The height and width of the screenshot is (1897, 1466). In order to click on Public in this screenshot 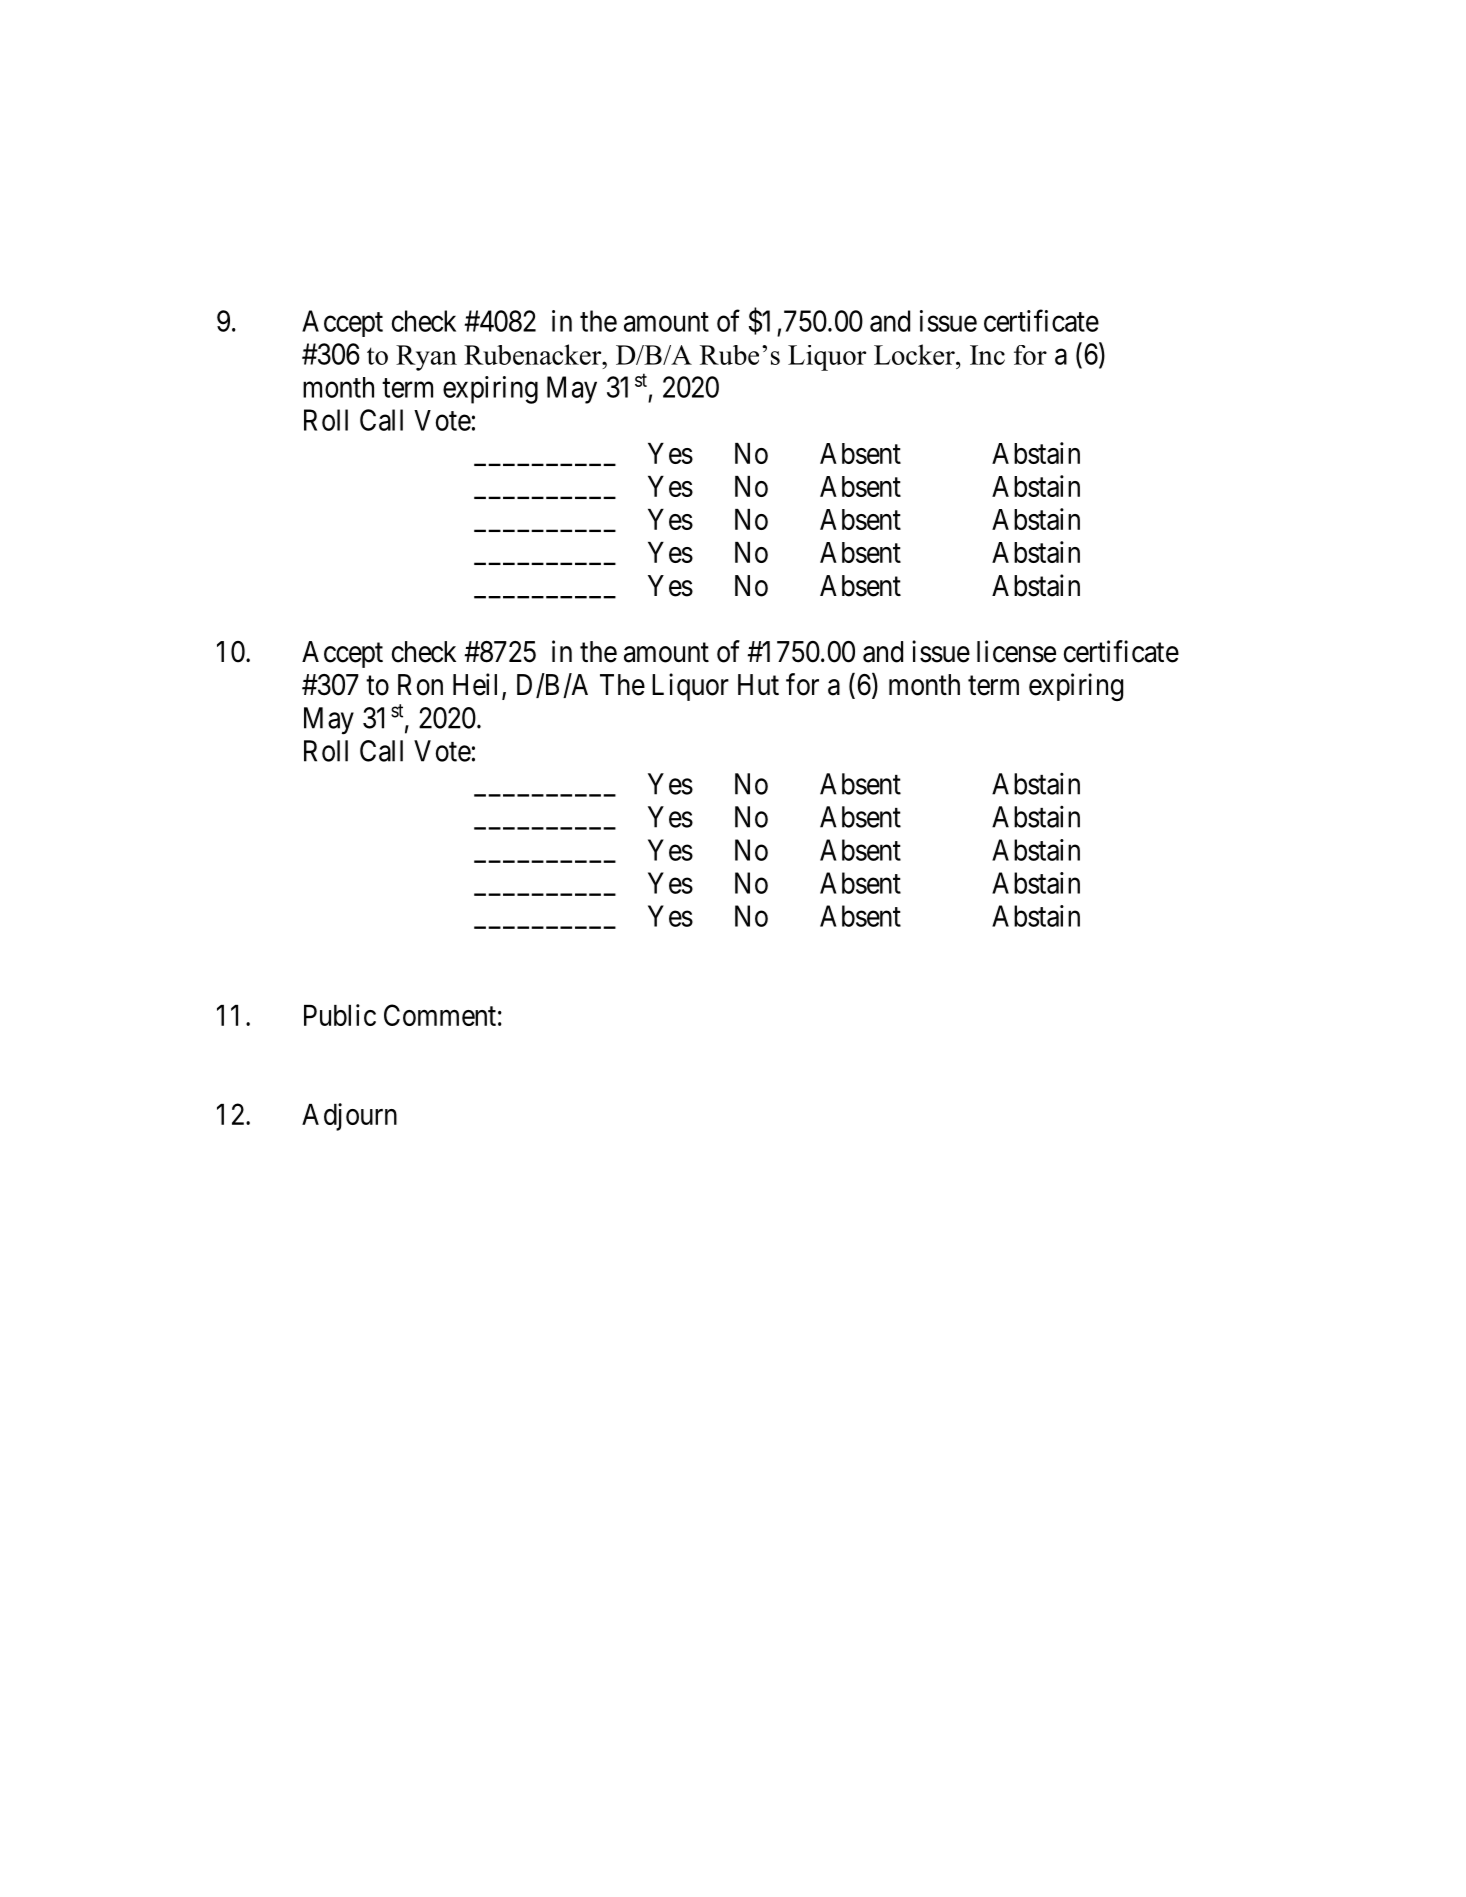, I will do `click(340, 1015)`.
